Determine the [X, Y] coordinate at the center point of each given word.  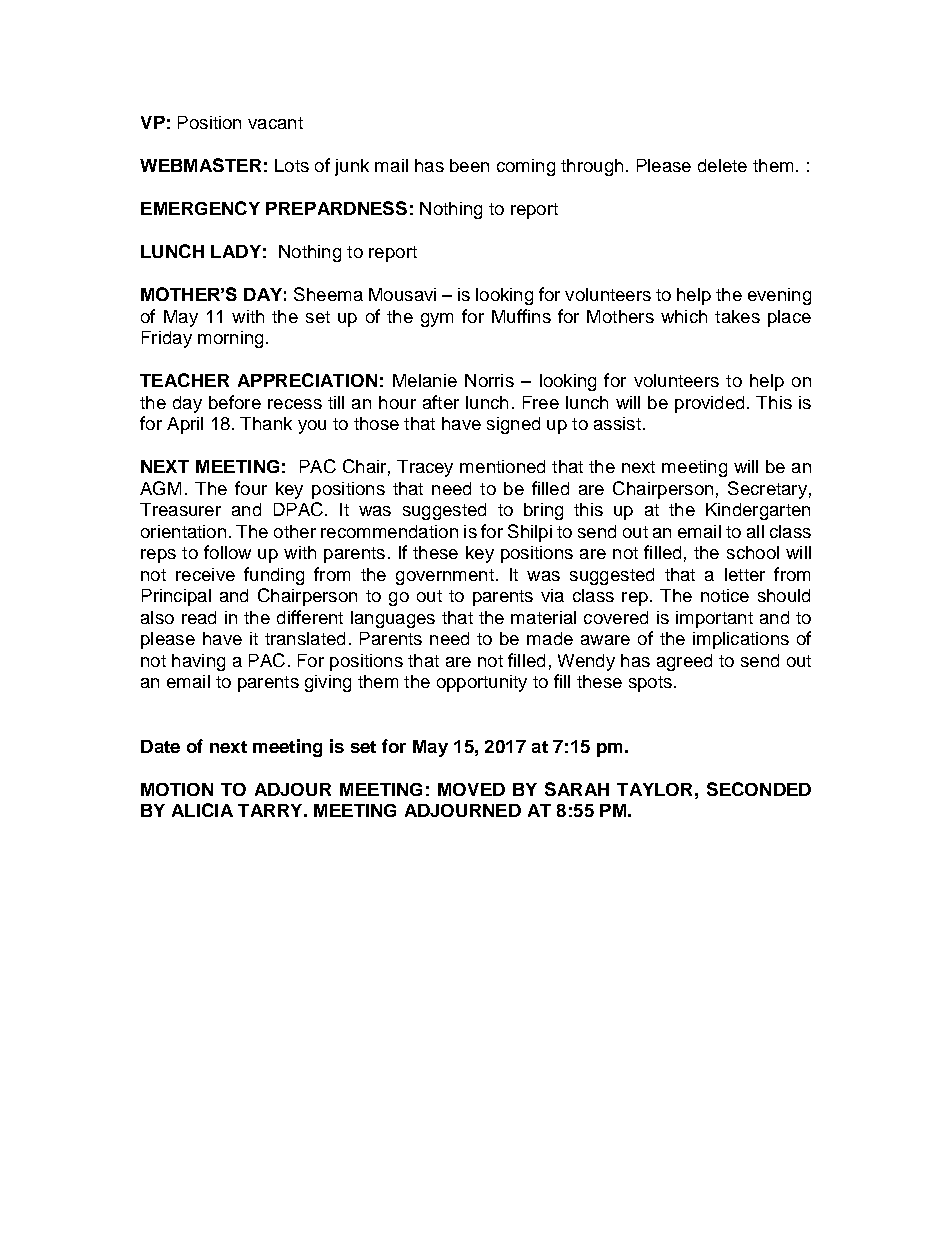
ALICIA [202, 810]
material [543, 617]
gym [437, 320]
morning [230, 339]
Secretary [767, 490]
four [251, 488]
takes [737, 316]
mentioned [502, 466]
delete [722, 165]
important [714, 619]
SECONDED [759, 789]
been [469, 165]
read [199, 617]
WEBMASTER [200, 165]
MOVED [471, 789]
